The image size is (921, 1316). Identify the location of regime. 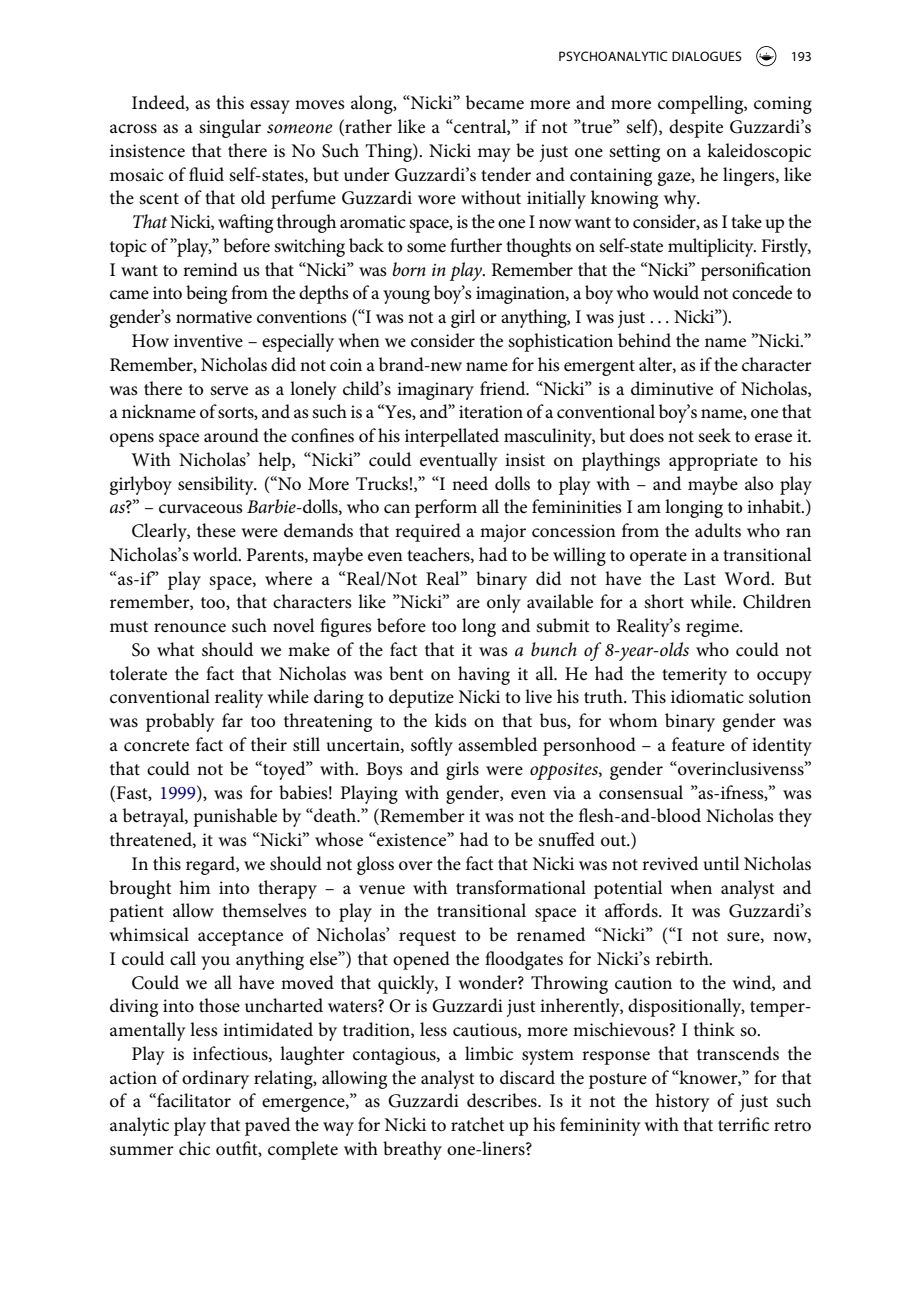
(713, 628).
